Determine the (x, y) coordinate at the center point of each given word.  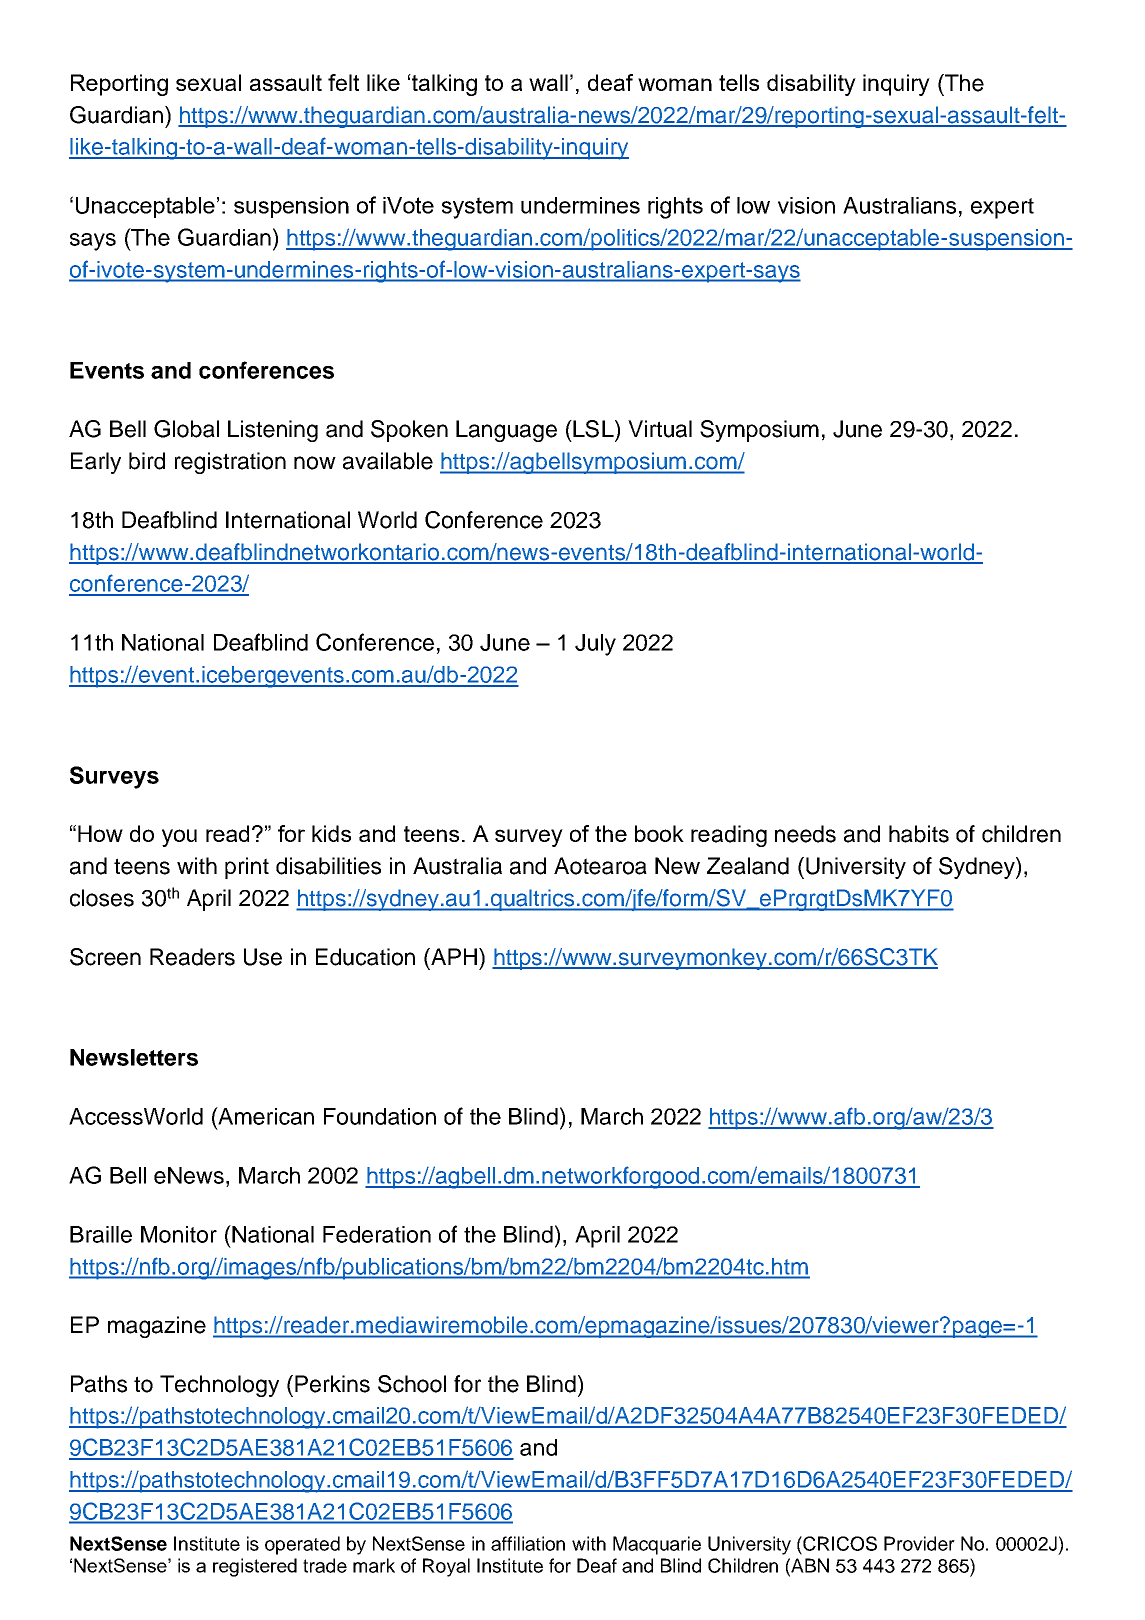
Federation (377, 1234)
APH (453, 956)
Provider (919, 1543)
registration (230, 463)
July (595, 645)
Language (506, 431)
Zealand (748, 866)
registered (255, 1567)
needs (805, 834)
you (179, 838)
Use (263, 957)
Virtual (660, 429)
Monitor (179, 1234)
